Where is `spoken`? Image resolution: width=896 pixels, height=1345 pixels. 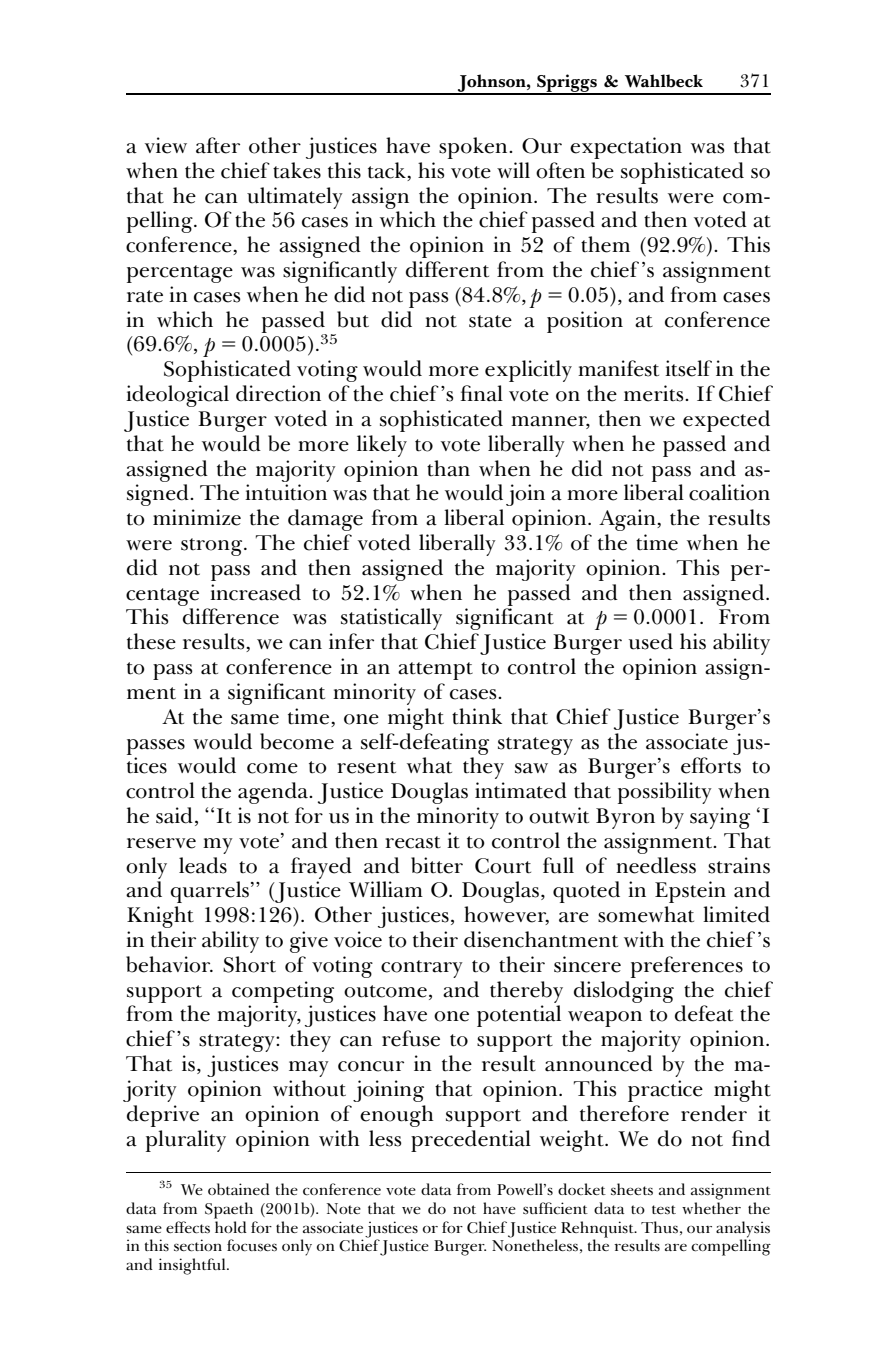
spoken is located at coordinates (474, 148).
